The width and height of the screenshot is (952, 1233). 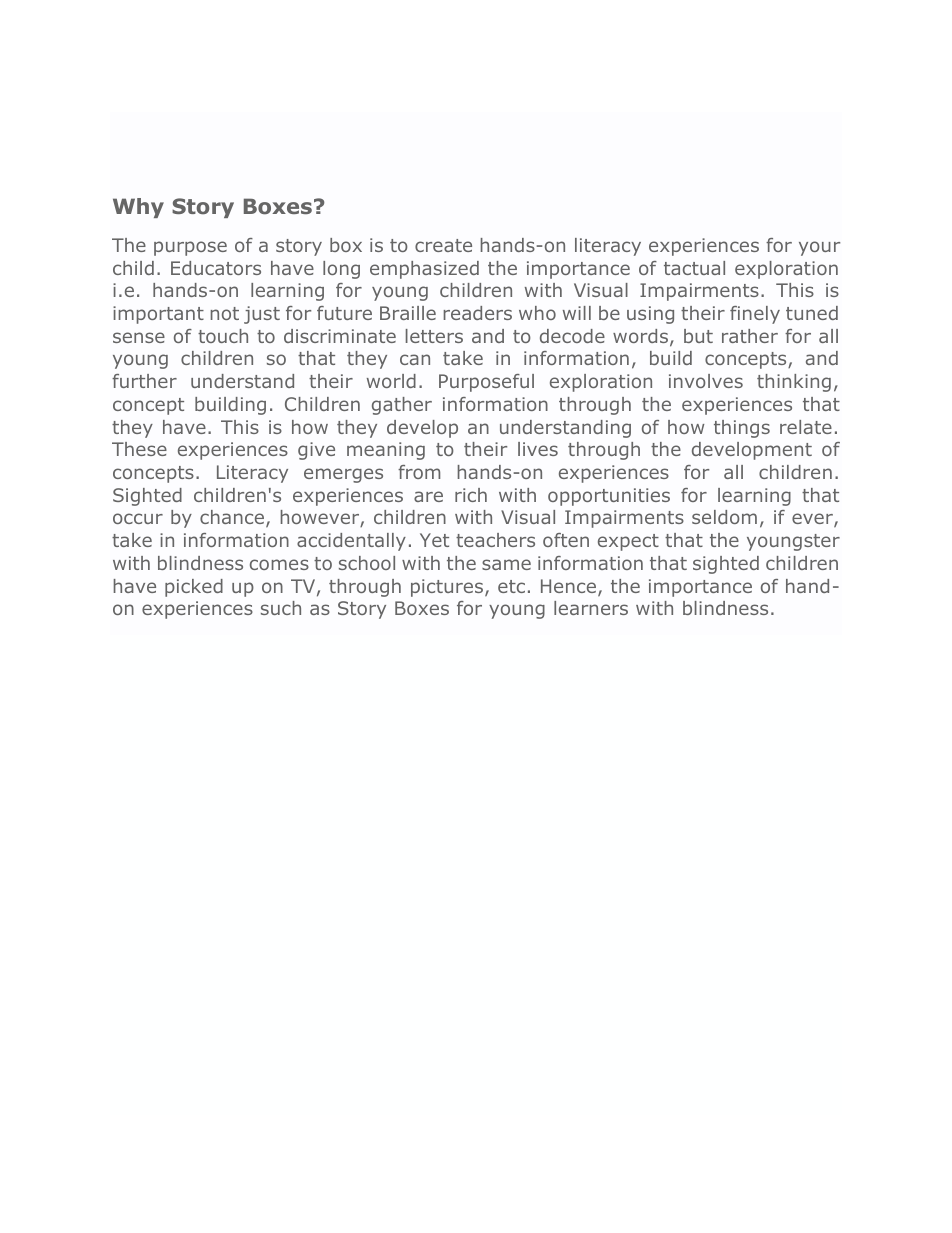 What do you see at coordinates (194, 588) in the screenshot?
I see `picked` at bounding box center [194, 588].
